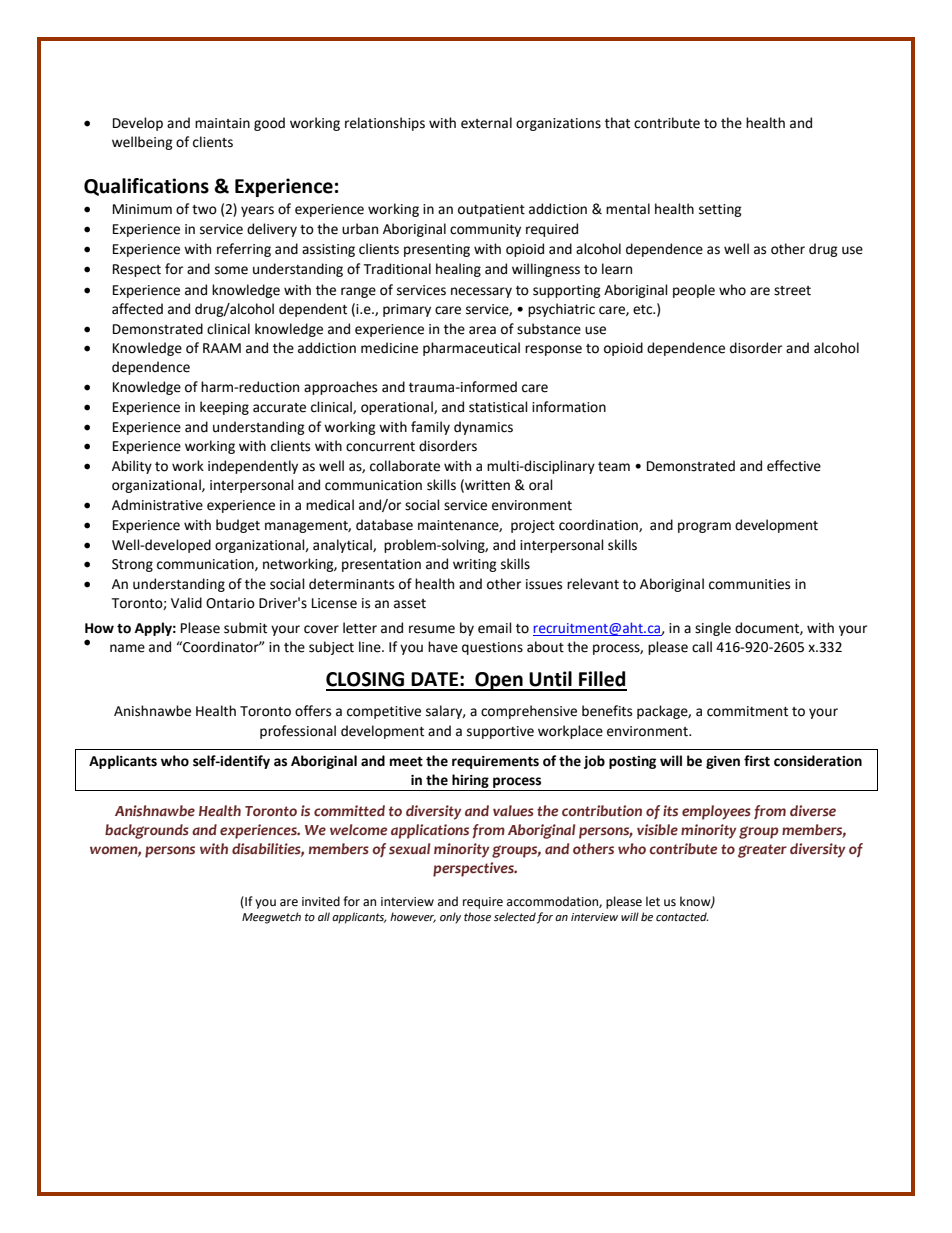 This screenshot has width=952, height=1233. I want to click on supportive, so click(500, 732).
